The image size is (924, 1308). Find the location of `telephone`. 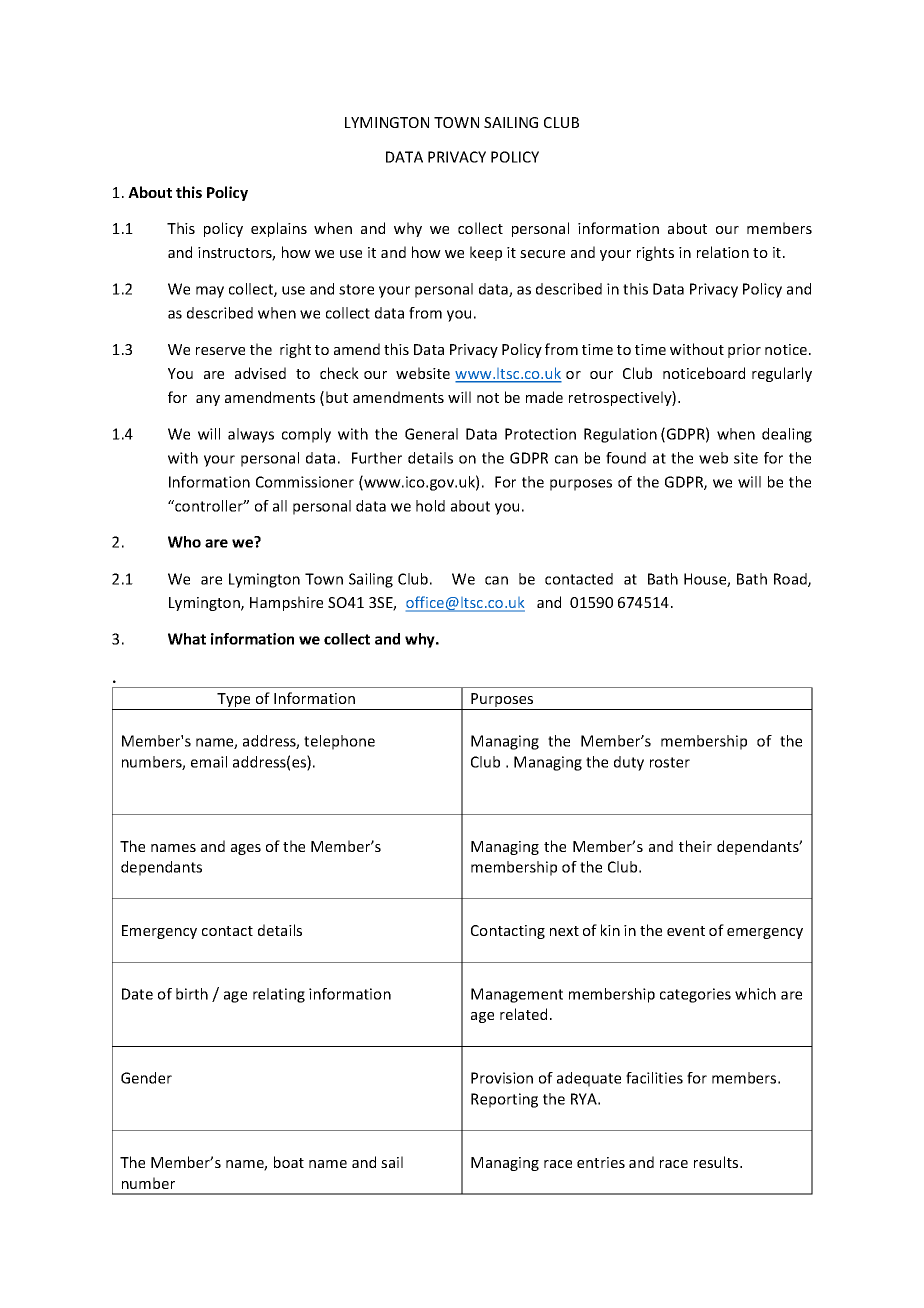

telephone is located at coordinates (339, 742).
